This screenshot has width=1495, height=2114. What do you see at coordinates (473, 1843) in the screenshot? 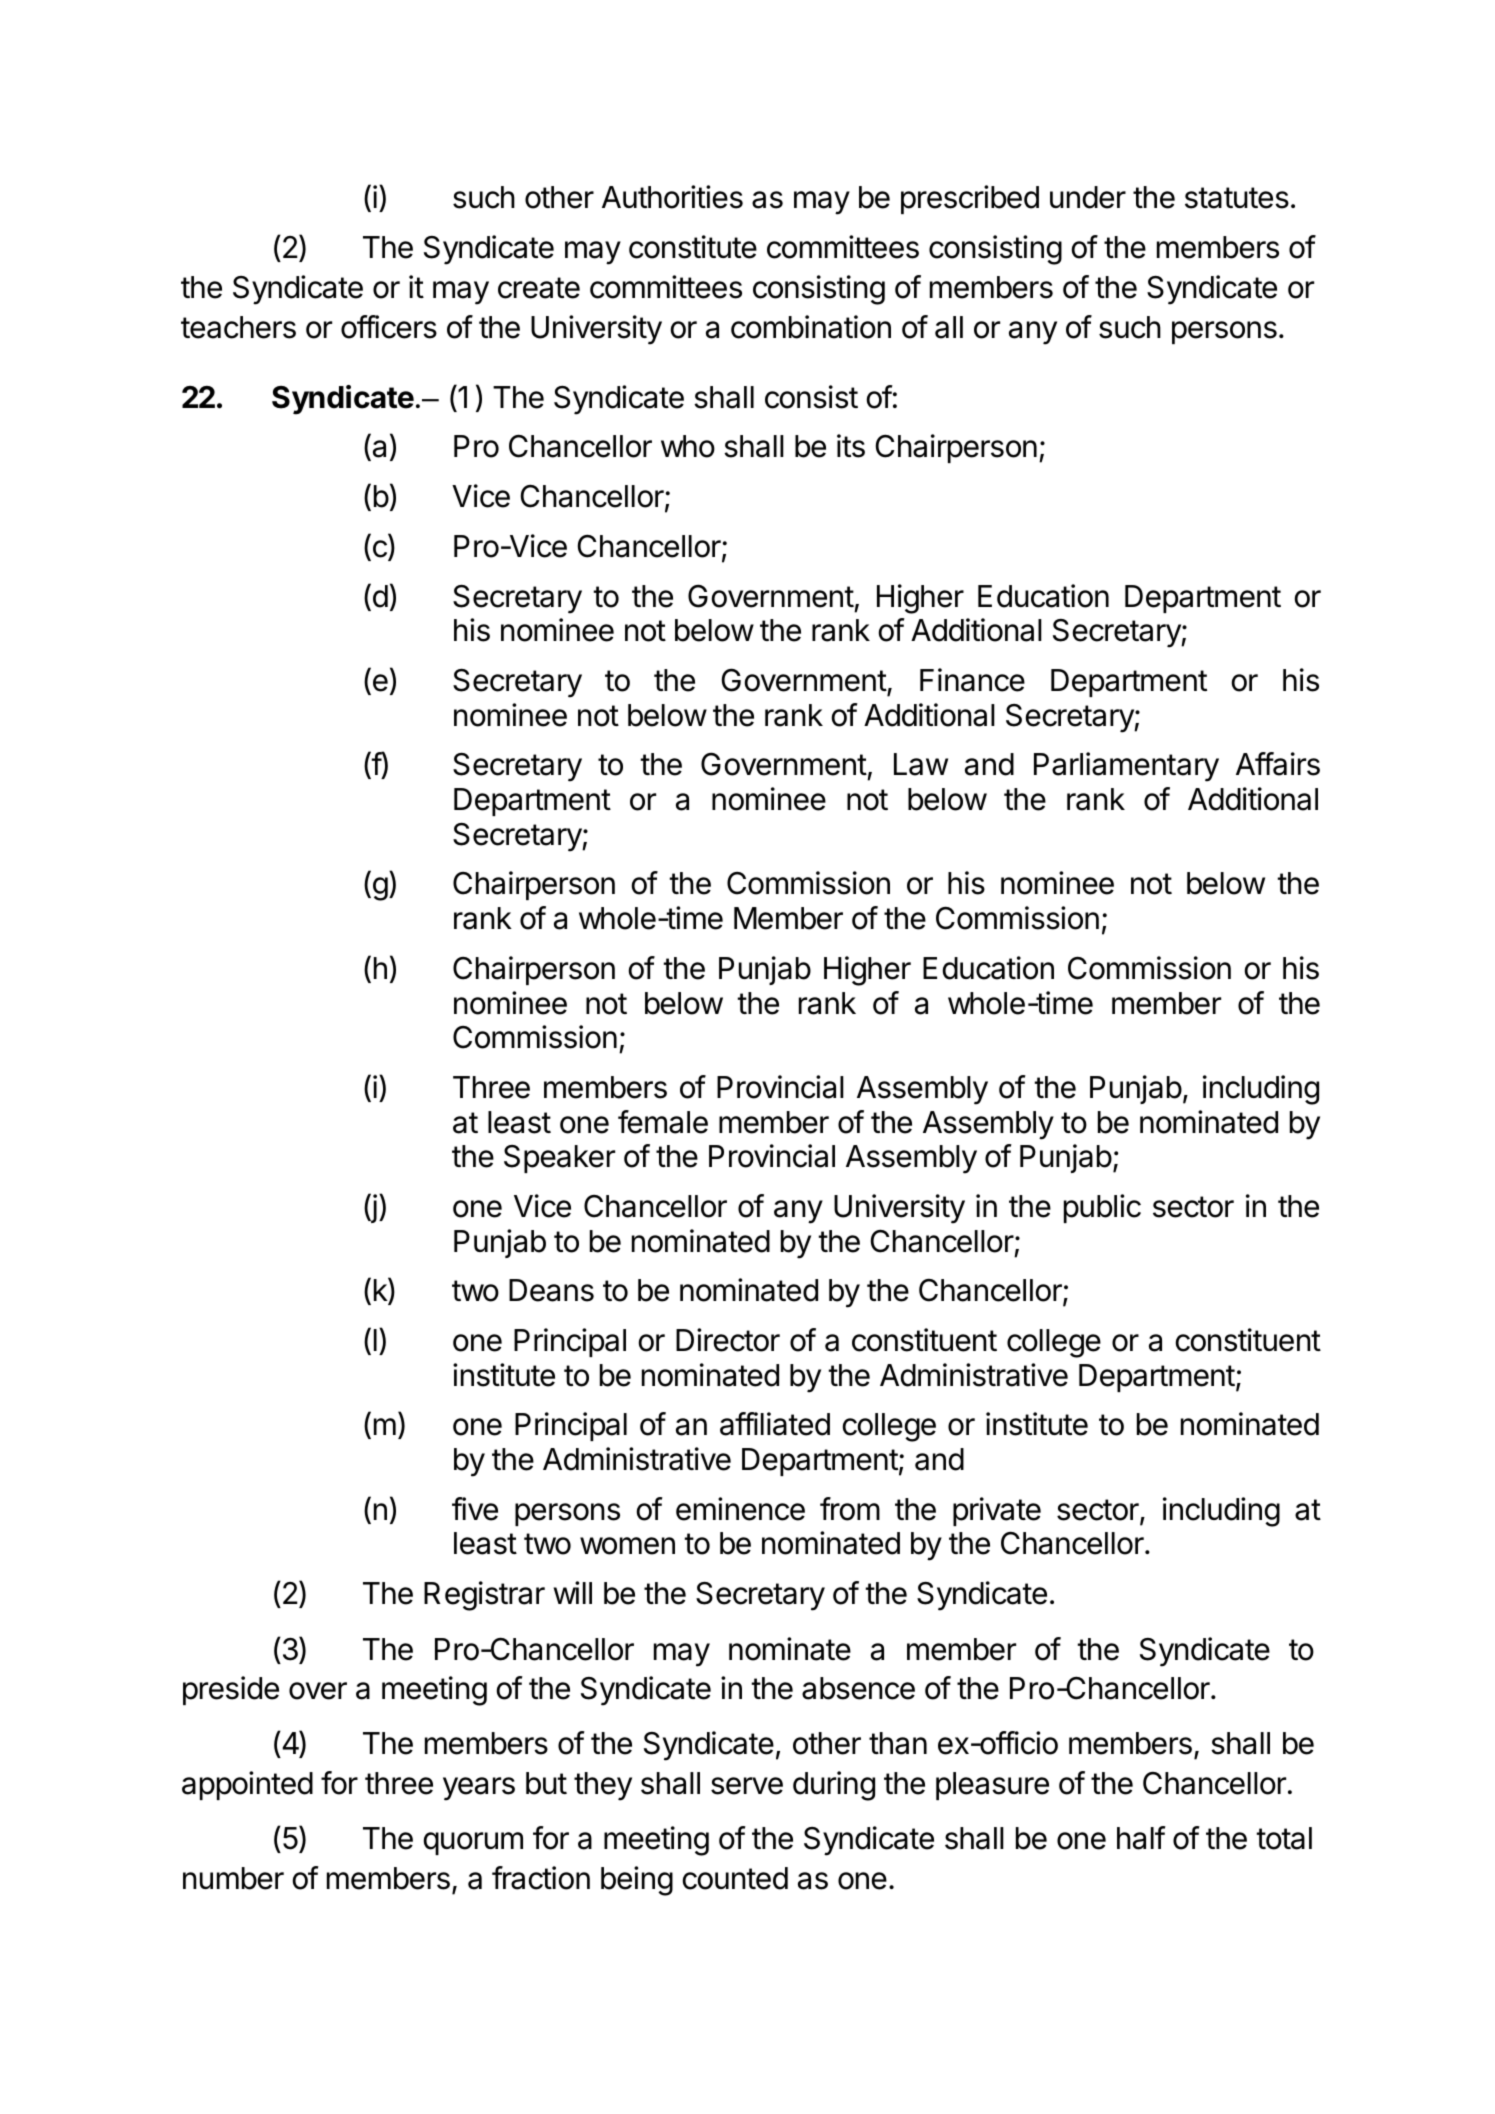
I see `quorum` at bounding box center [473, 1843].
